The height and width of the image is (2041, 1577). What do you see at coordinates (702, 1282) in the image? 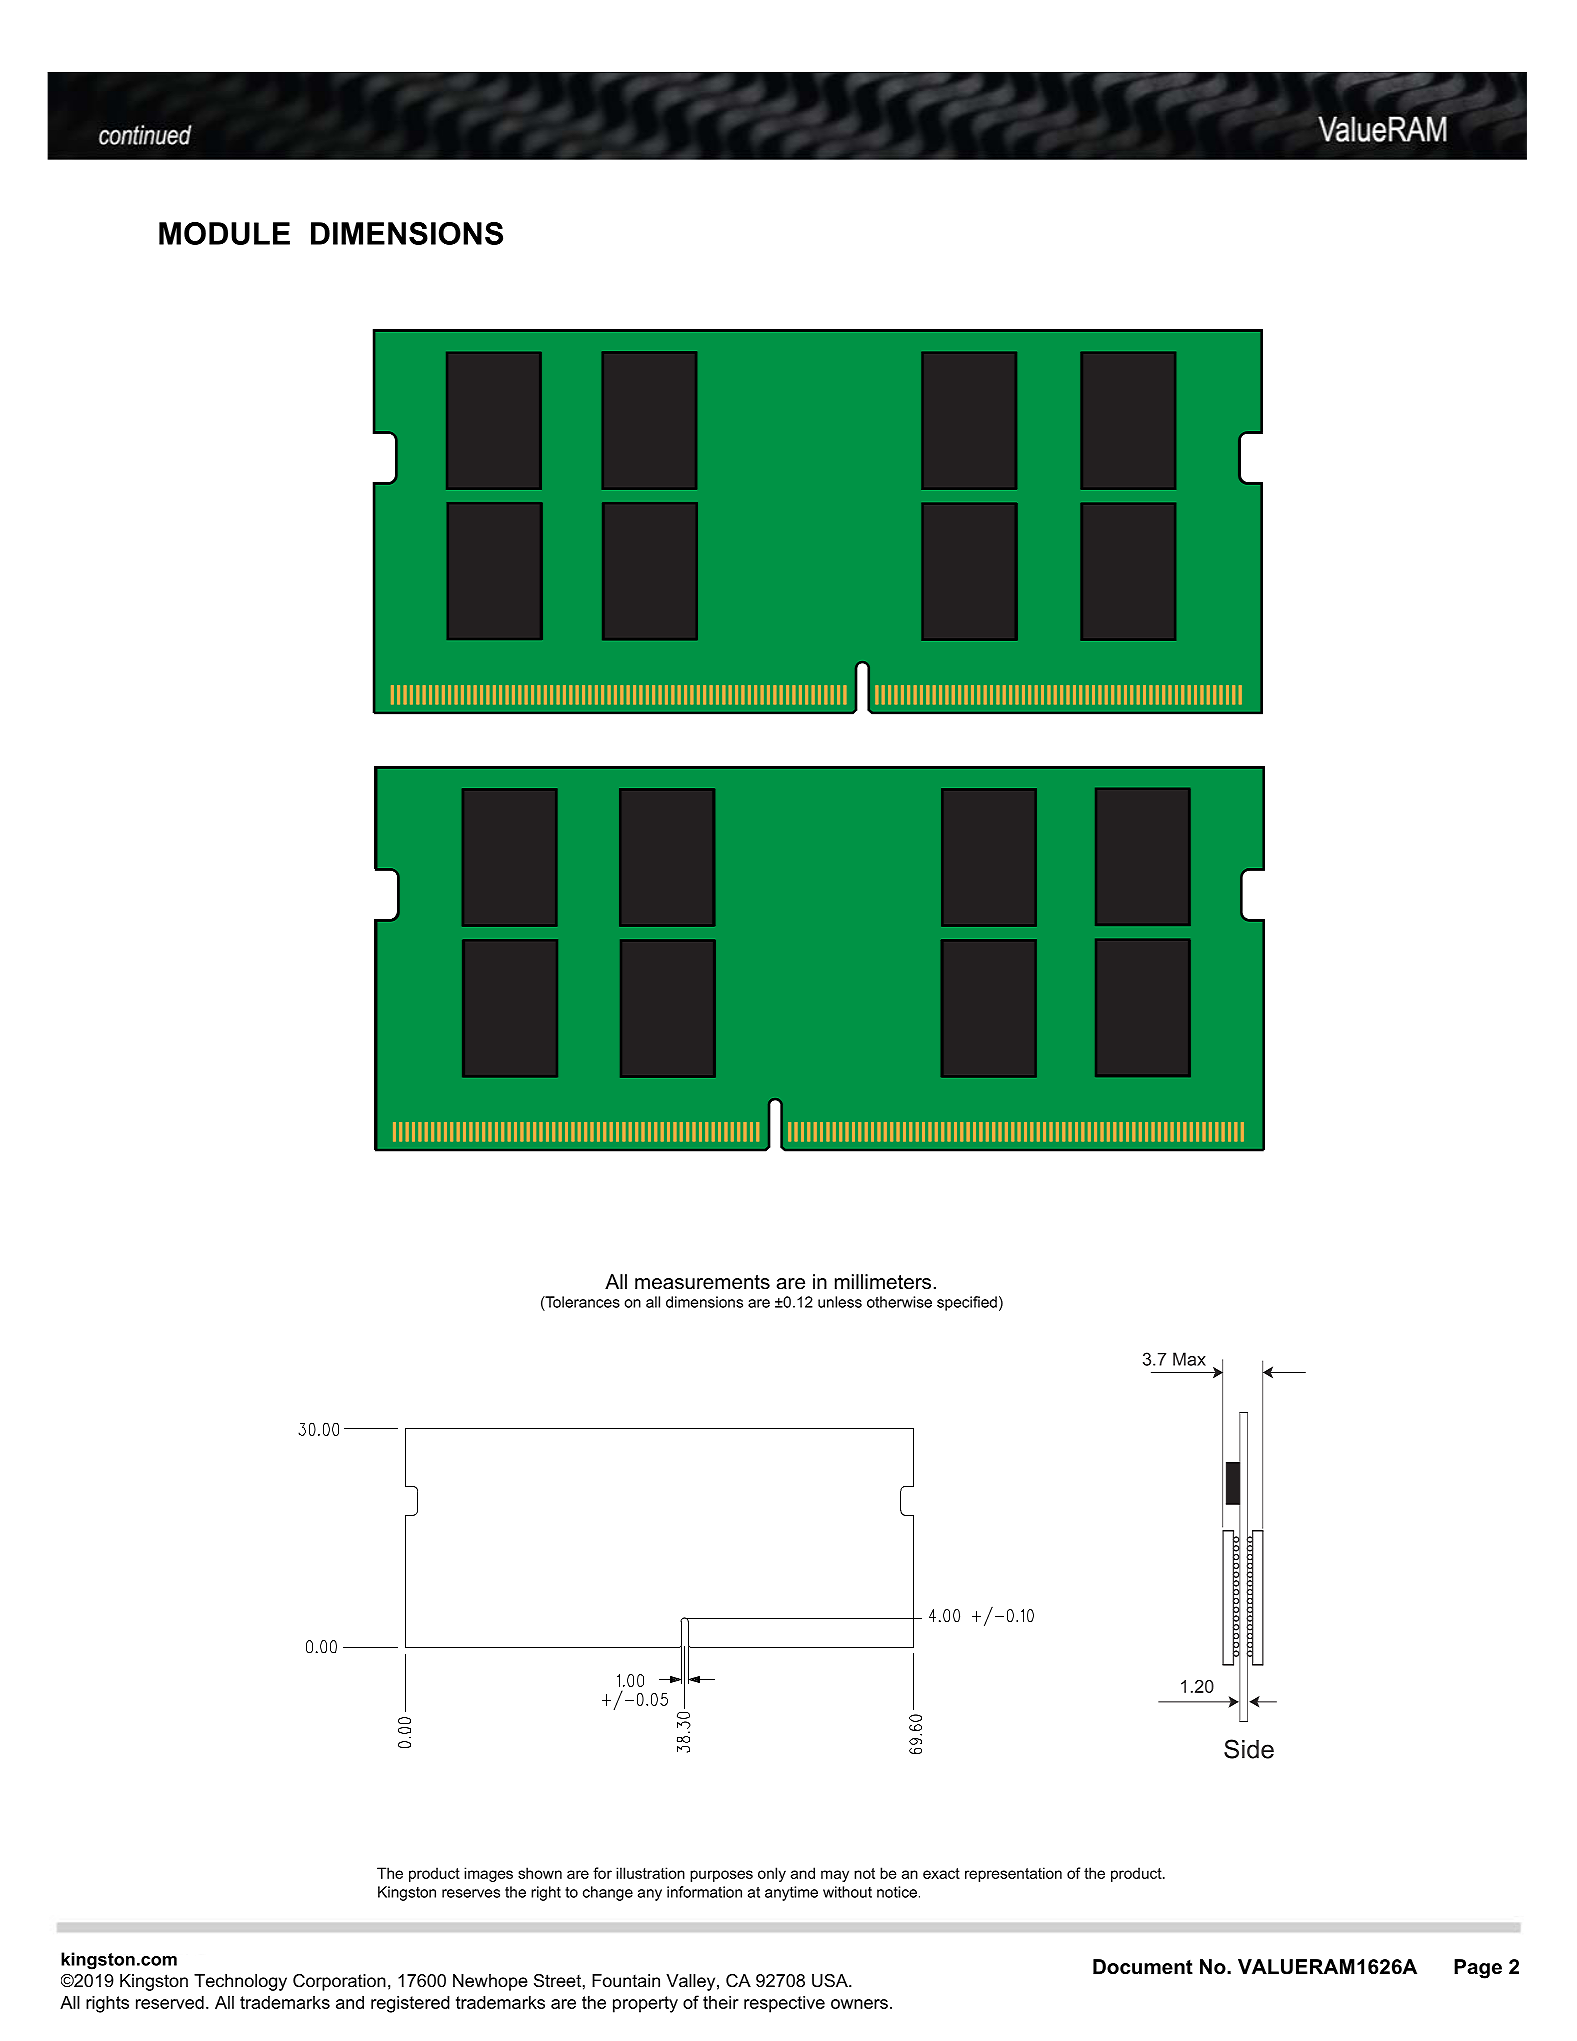
I see `measurements` at bounding box center [702, 1282].
